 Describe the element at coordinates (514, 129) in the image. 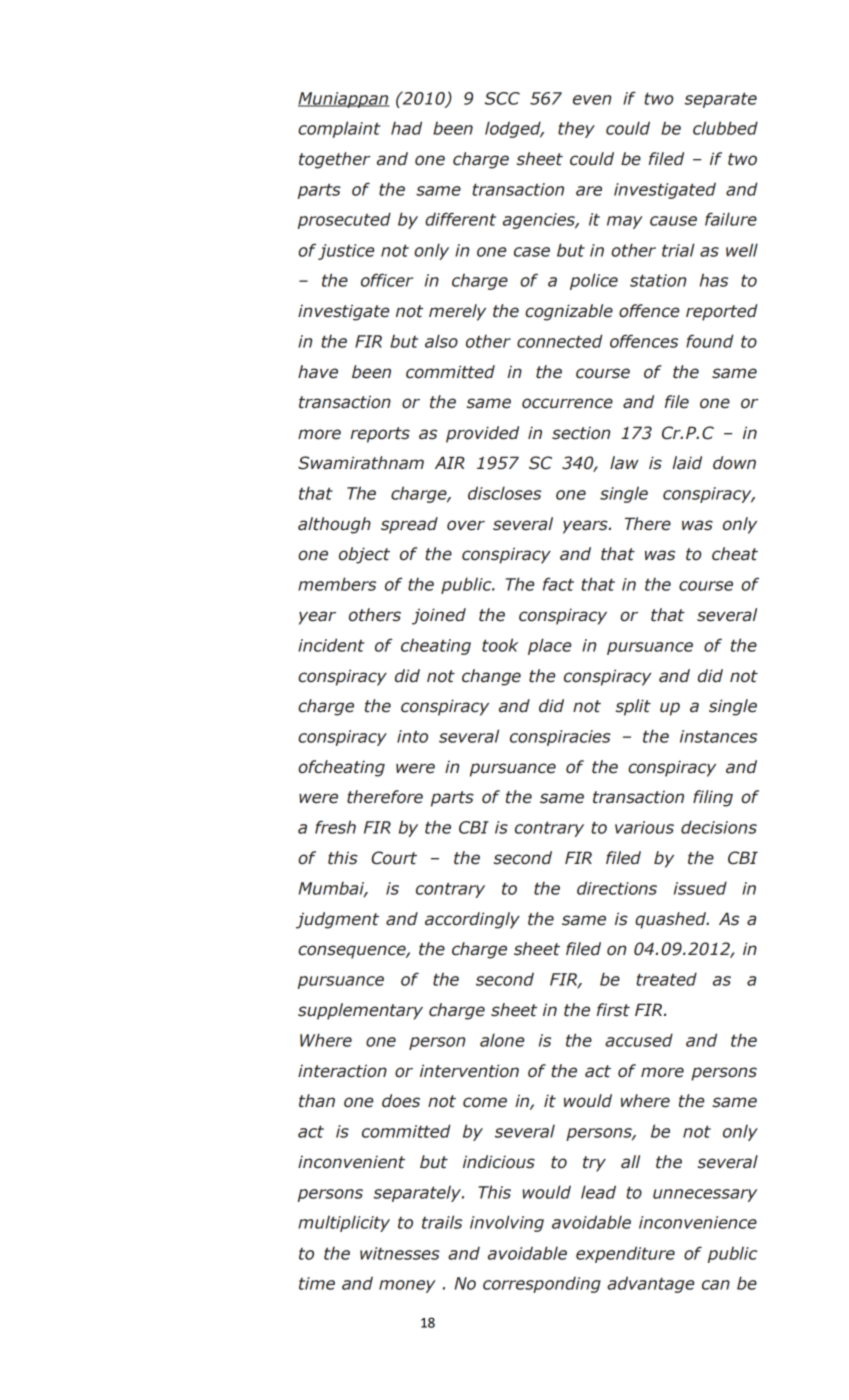

I see `lodged` at that location.
